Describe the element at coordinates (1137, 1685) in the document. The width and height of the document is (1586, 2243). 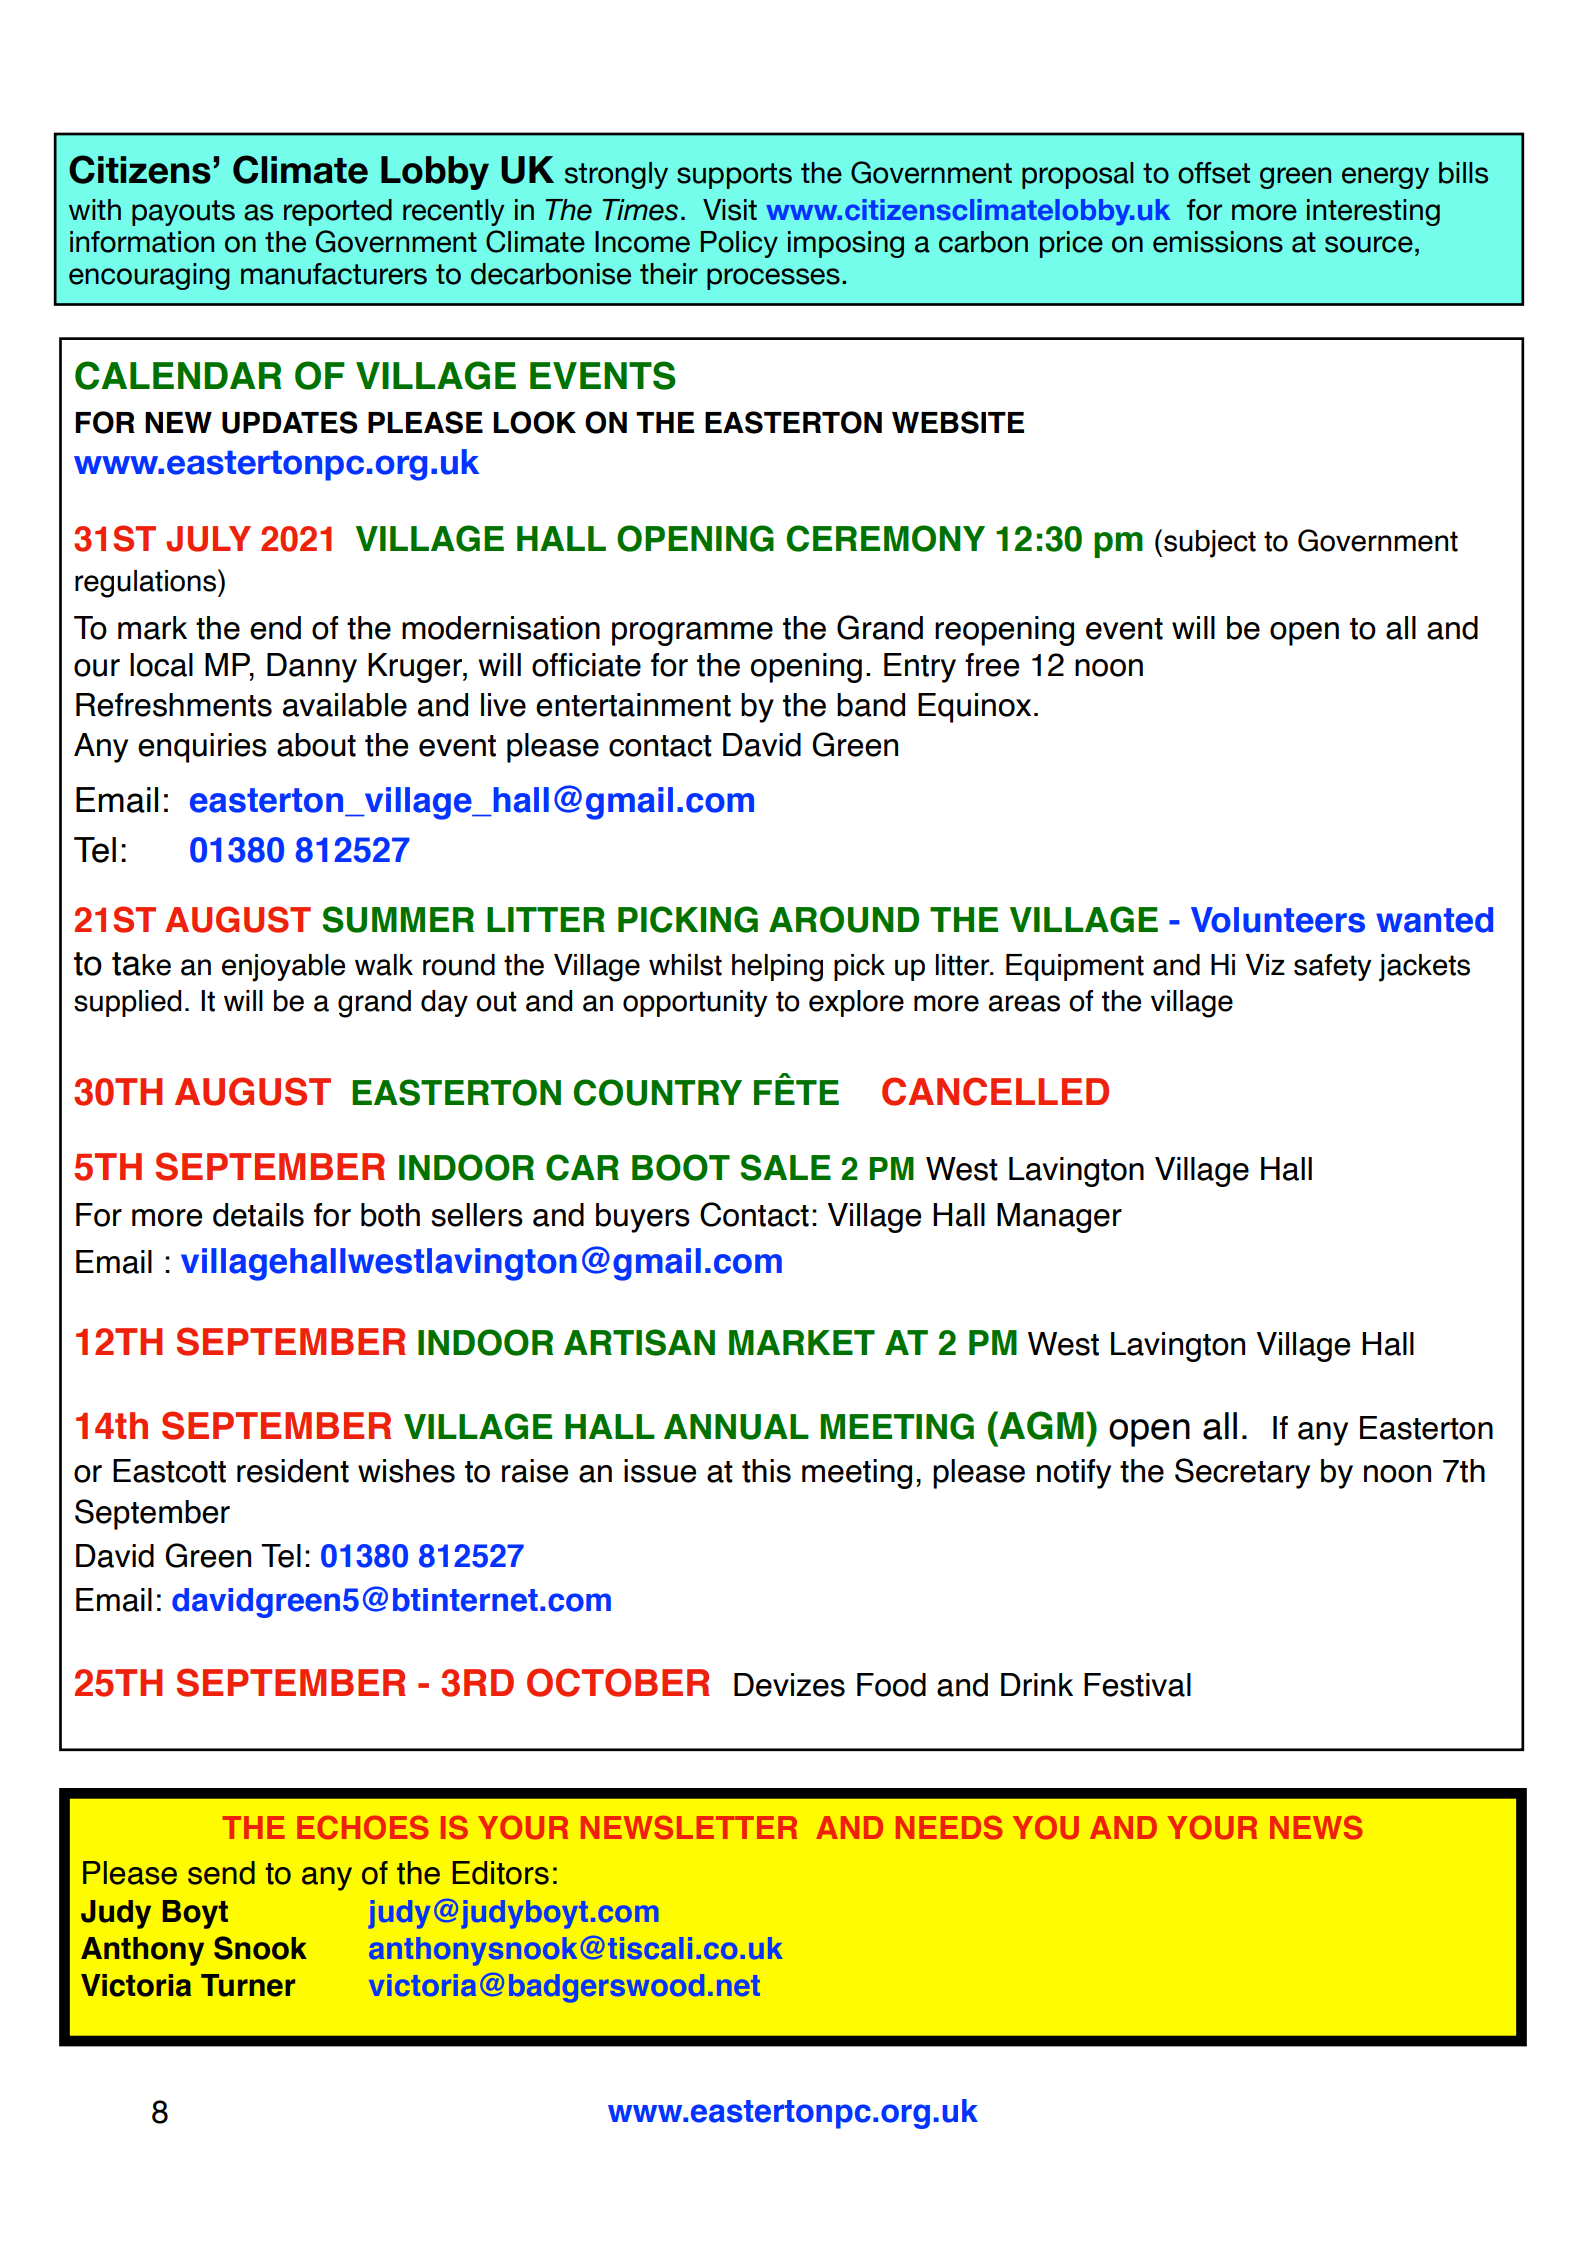
I see `Festival` at that location.
